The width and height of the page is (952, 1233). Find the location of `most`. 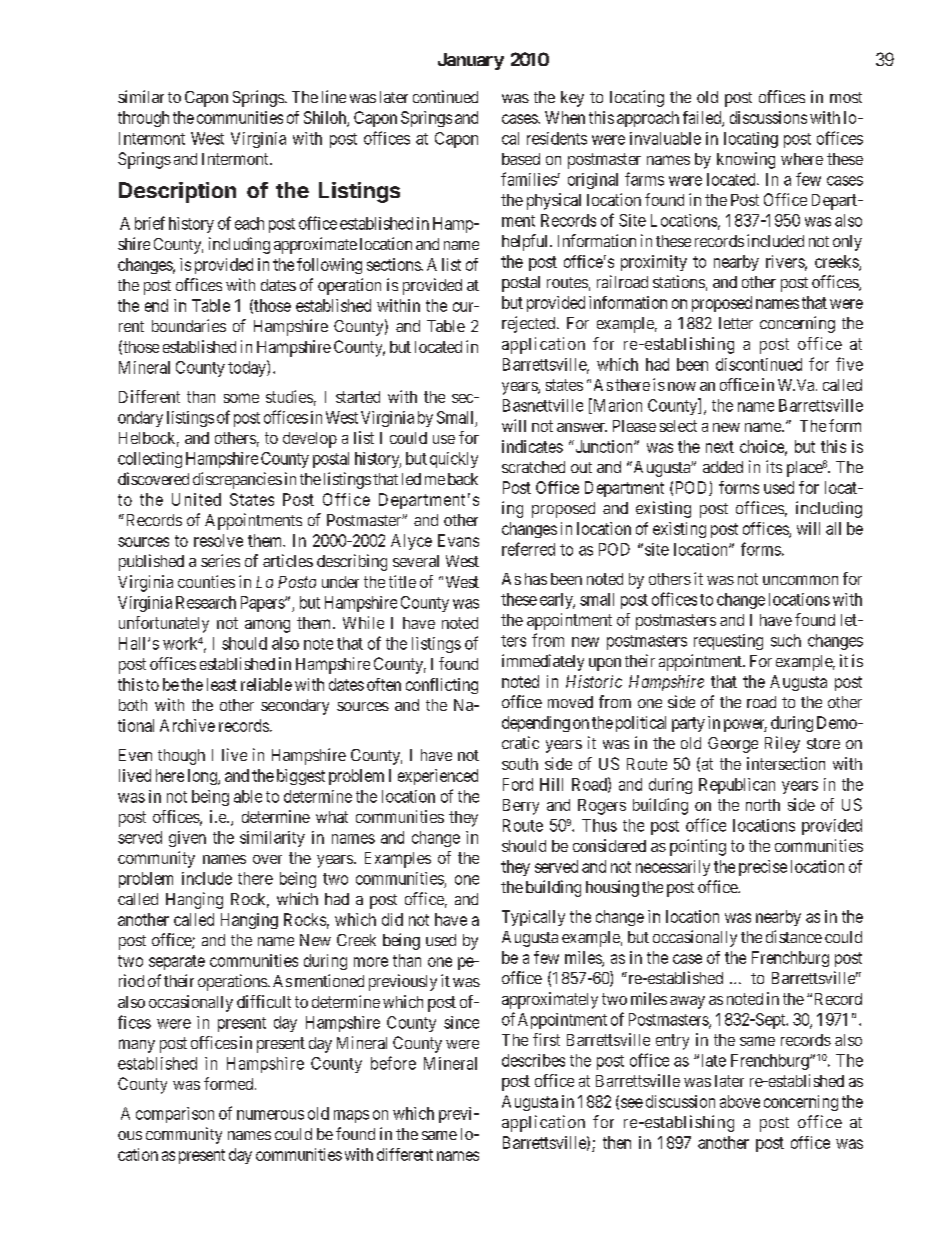

most is located at coordinates (846, 97).
